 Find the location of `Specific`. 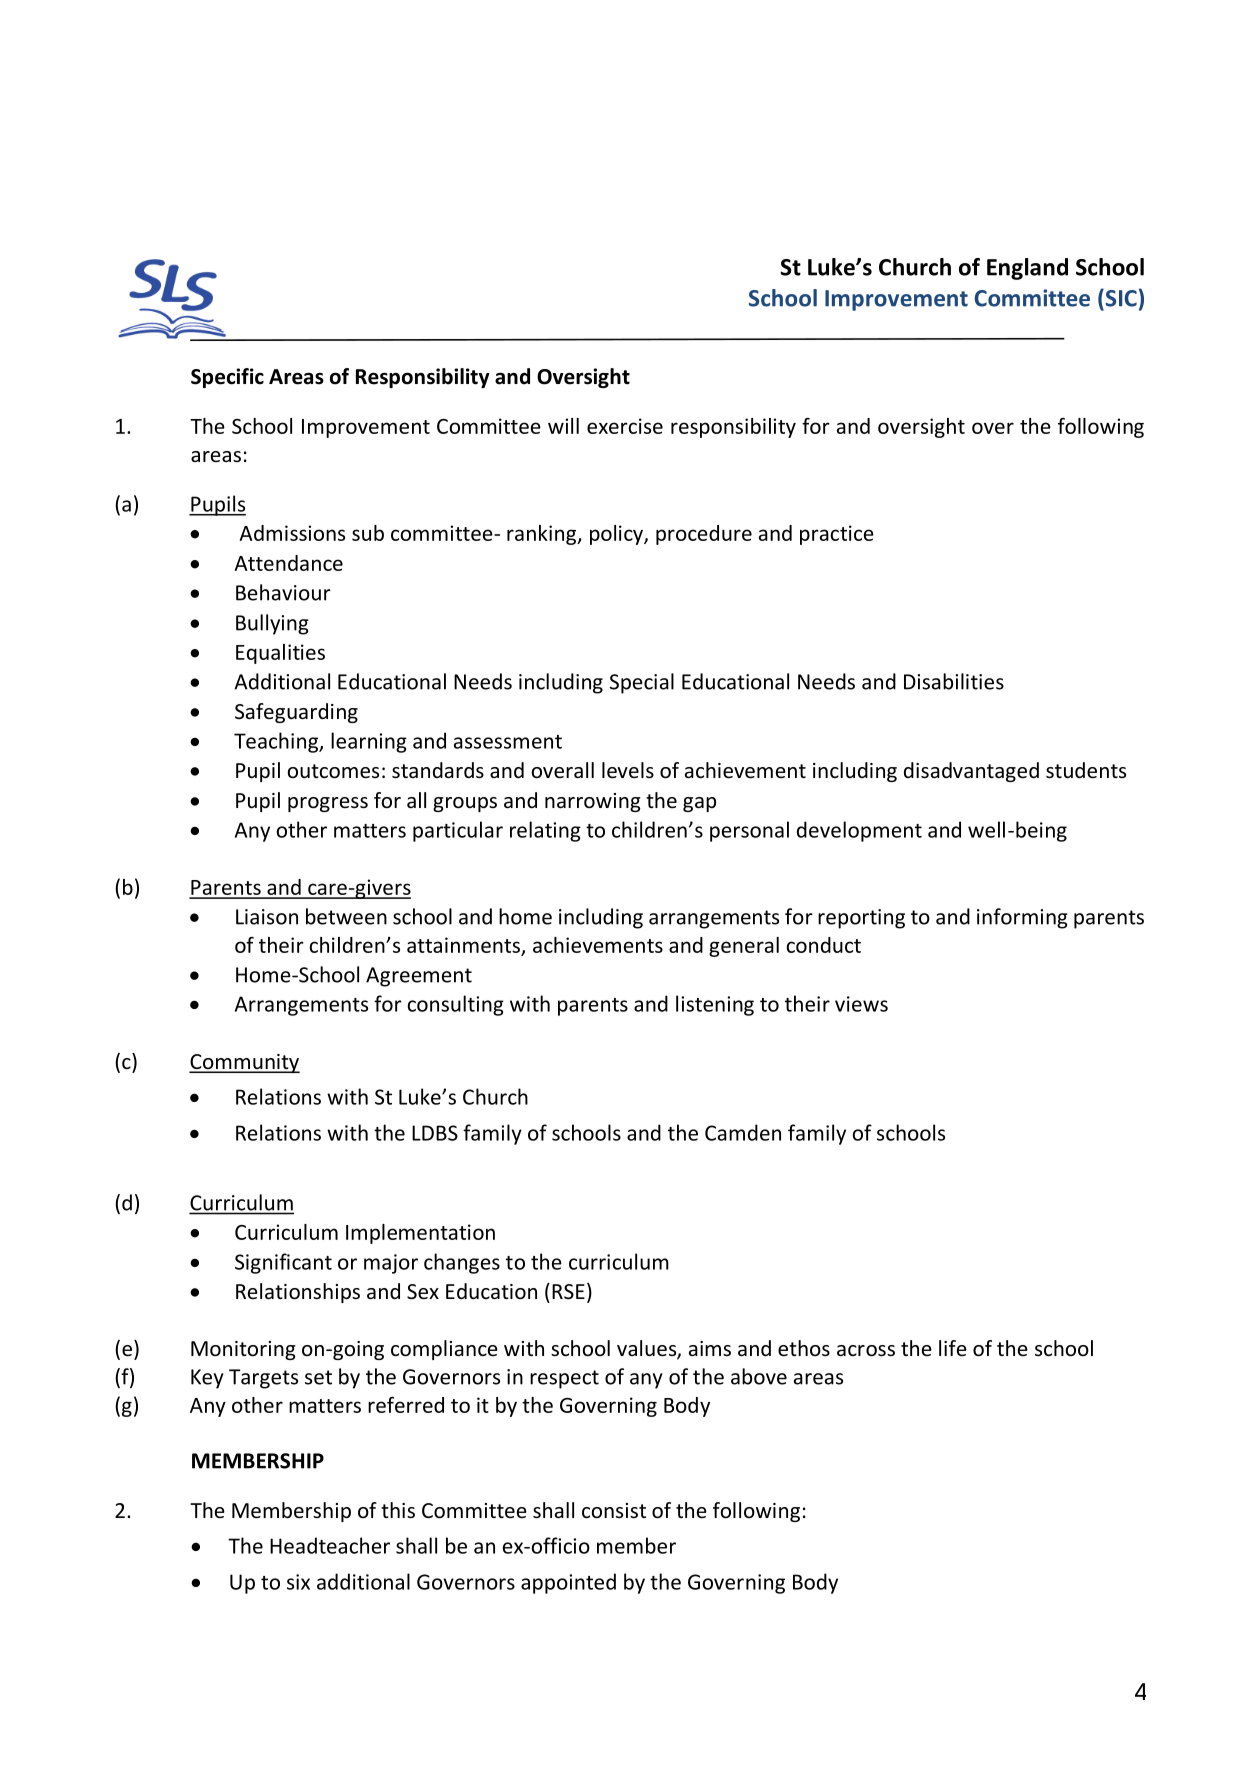

Specific is located at coordinates (227, 378).
